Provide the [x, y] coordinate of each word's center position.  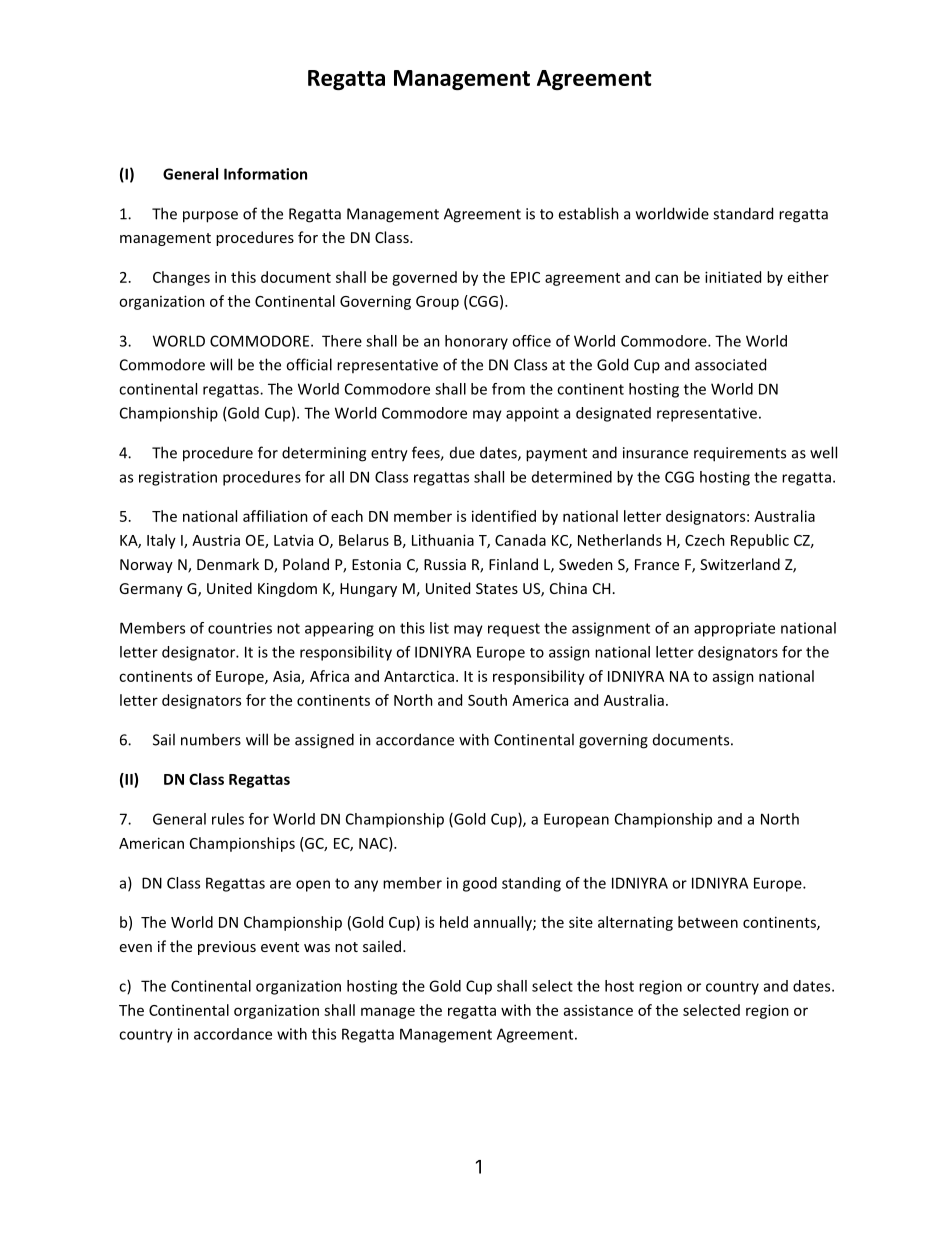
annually [504, 923]
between [708, 922]
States [497, 588]
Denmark [228, 564]
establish [588, 213]
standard [743, 213]
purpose [210, 217]
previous [227, 948]
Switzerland [740, 564]
